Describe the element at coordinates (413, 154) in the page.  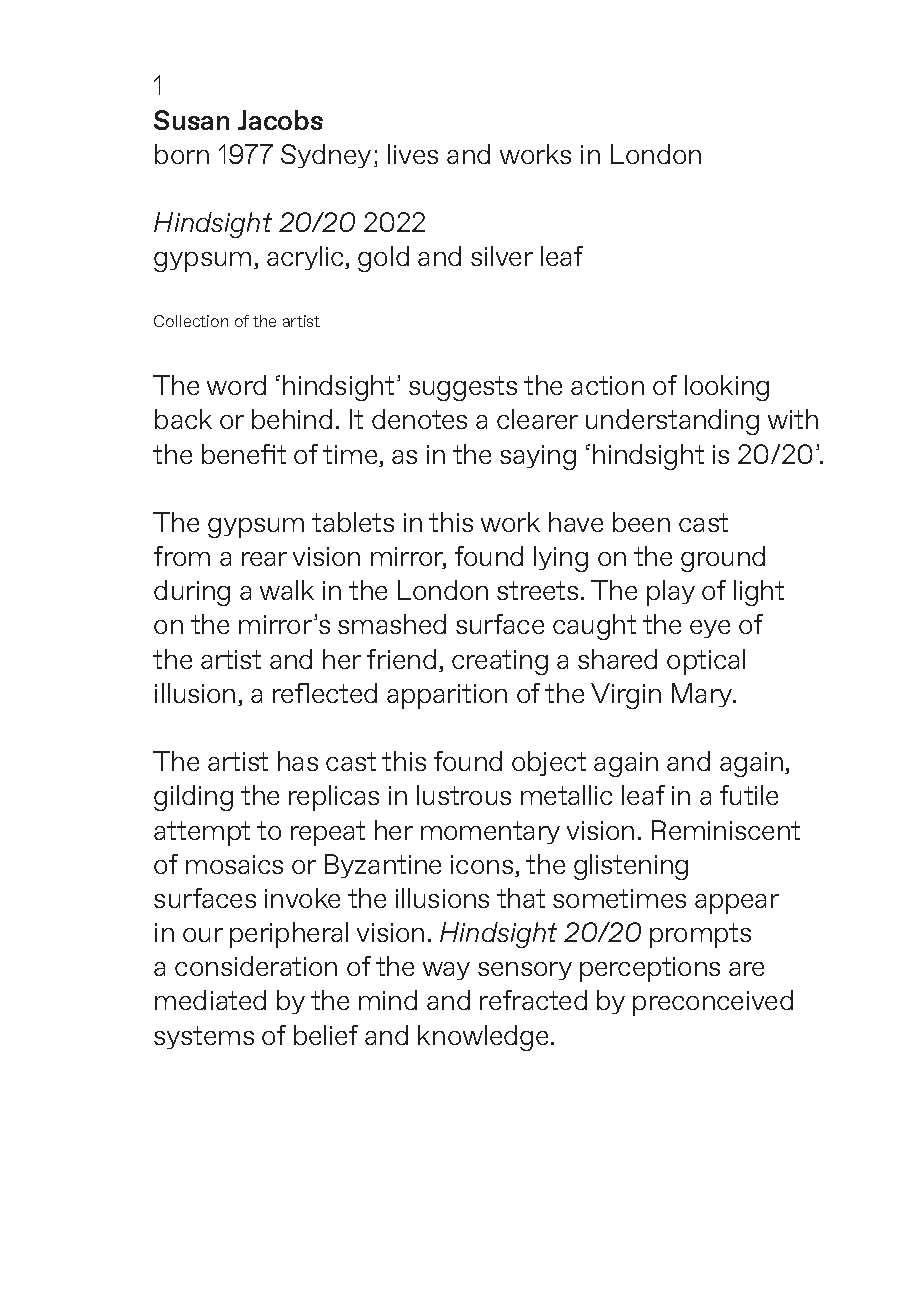
I see `lives` at that location.
